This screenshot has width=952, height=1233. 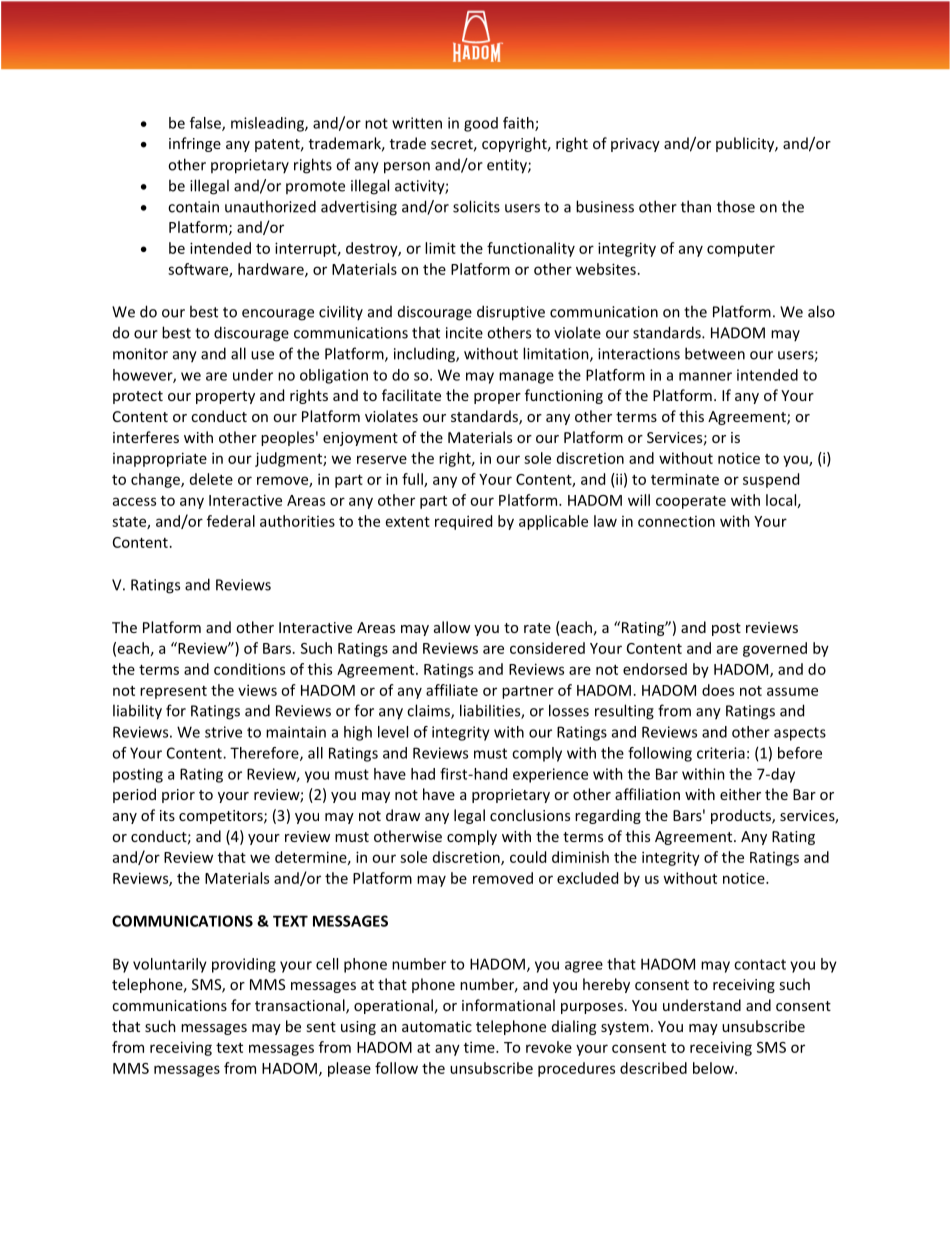 What do you see at coordinates (231, 521) in the screenshot?
I see `federal` at bounding box center [231, 521].
